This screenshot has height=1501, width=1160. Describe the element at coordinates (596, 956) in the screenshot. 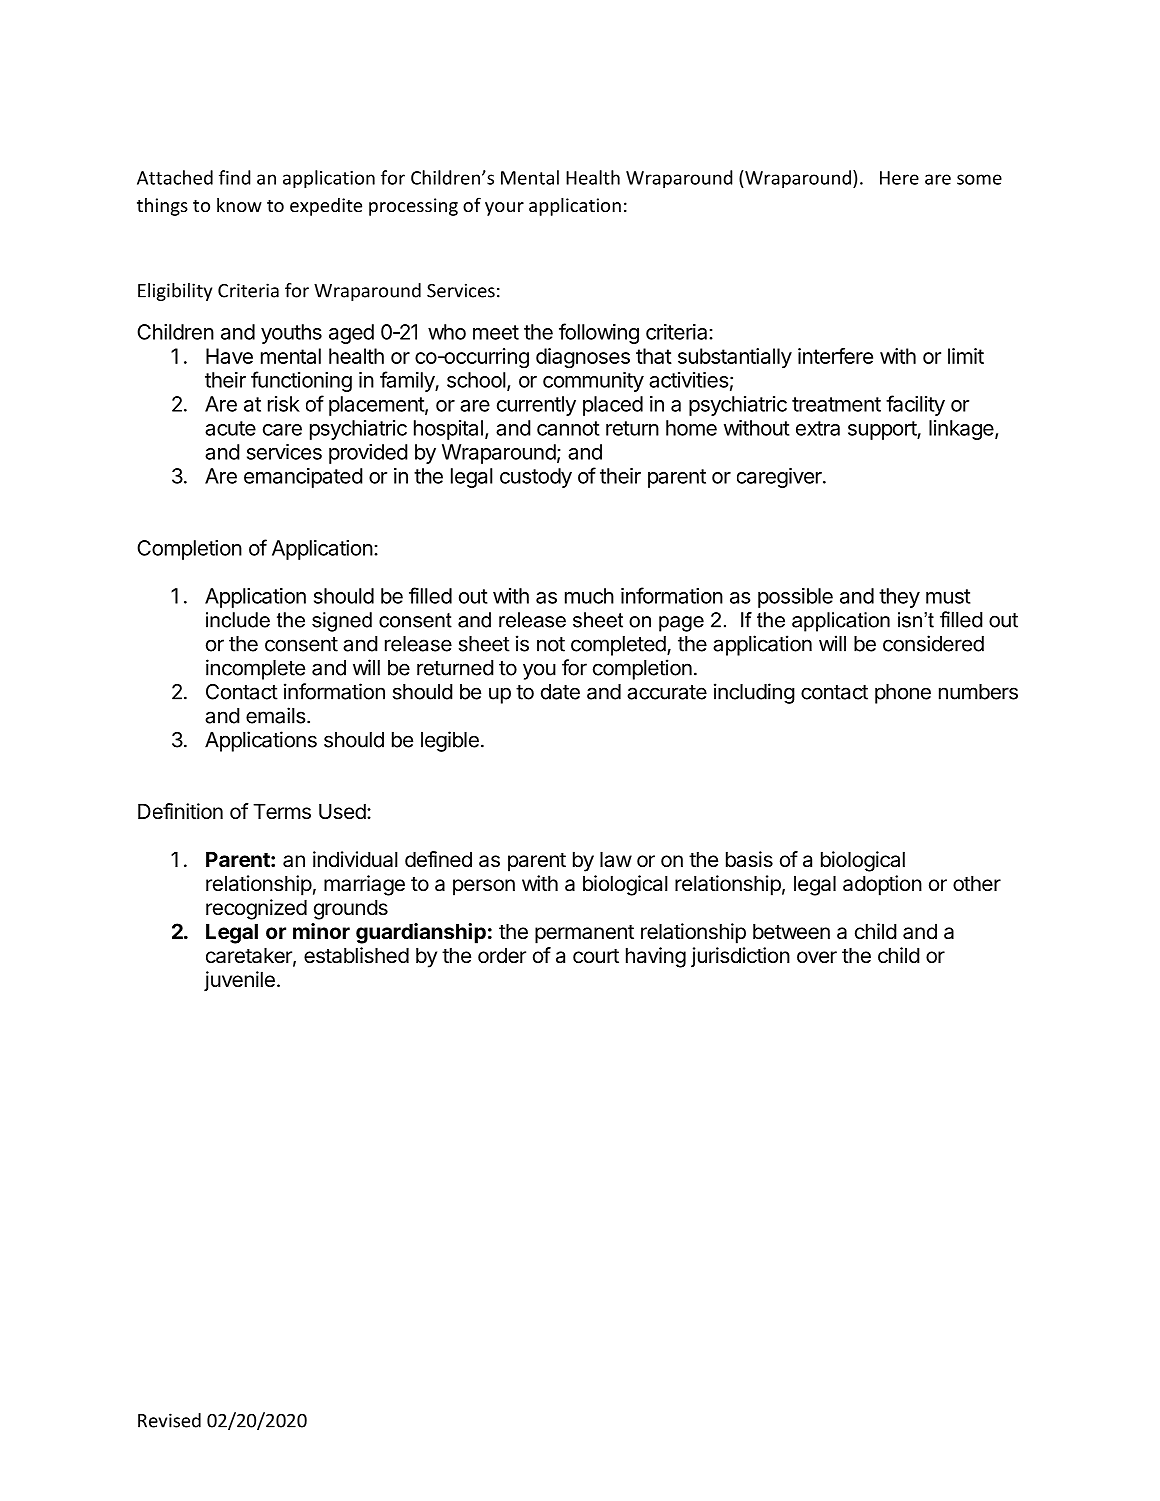

I see `court` at that location.
